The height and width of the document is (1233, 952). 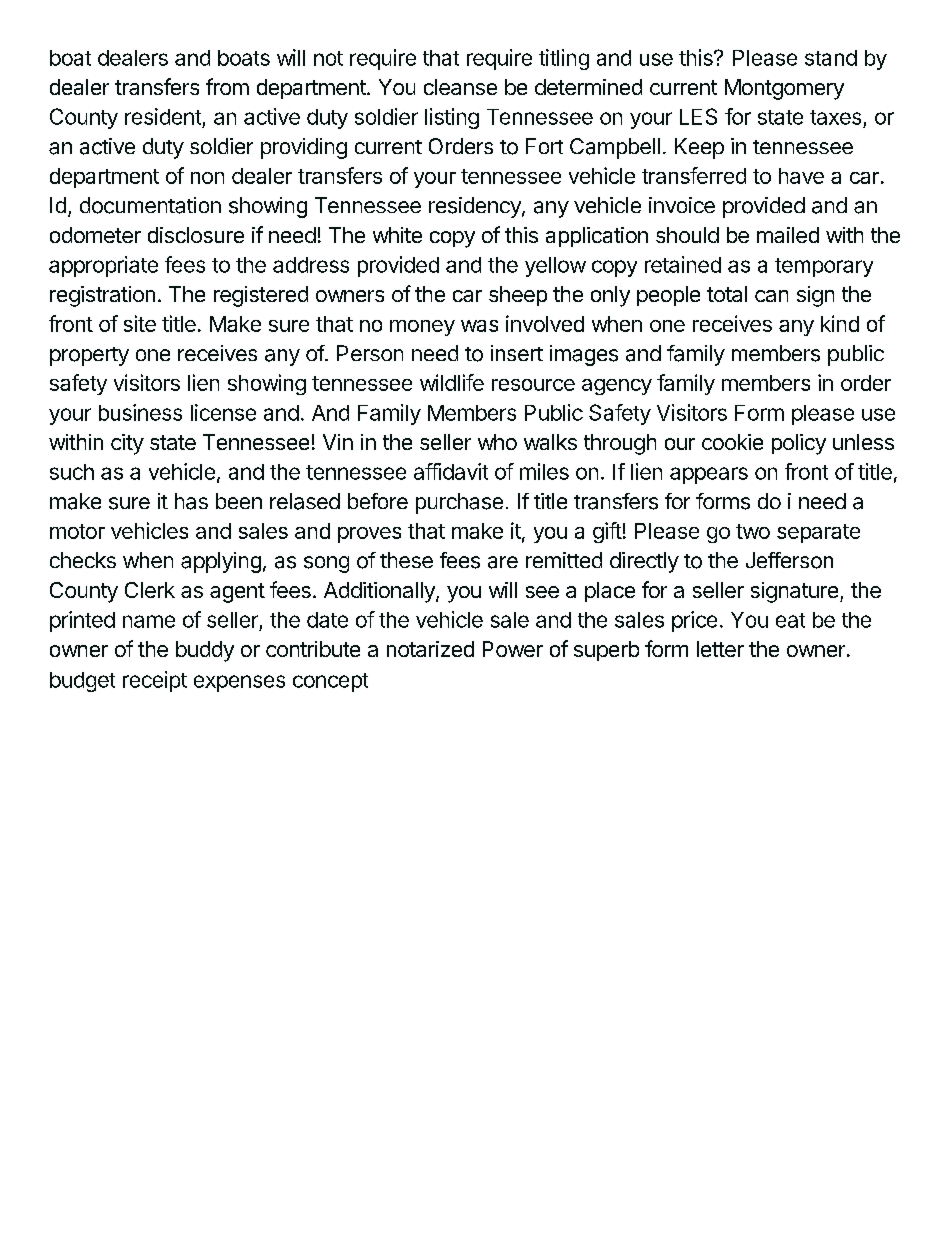 What do you see at coordinates (460, 87) in the document?
I see `cleanse` at bounding box center [460, 87].
